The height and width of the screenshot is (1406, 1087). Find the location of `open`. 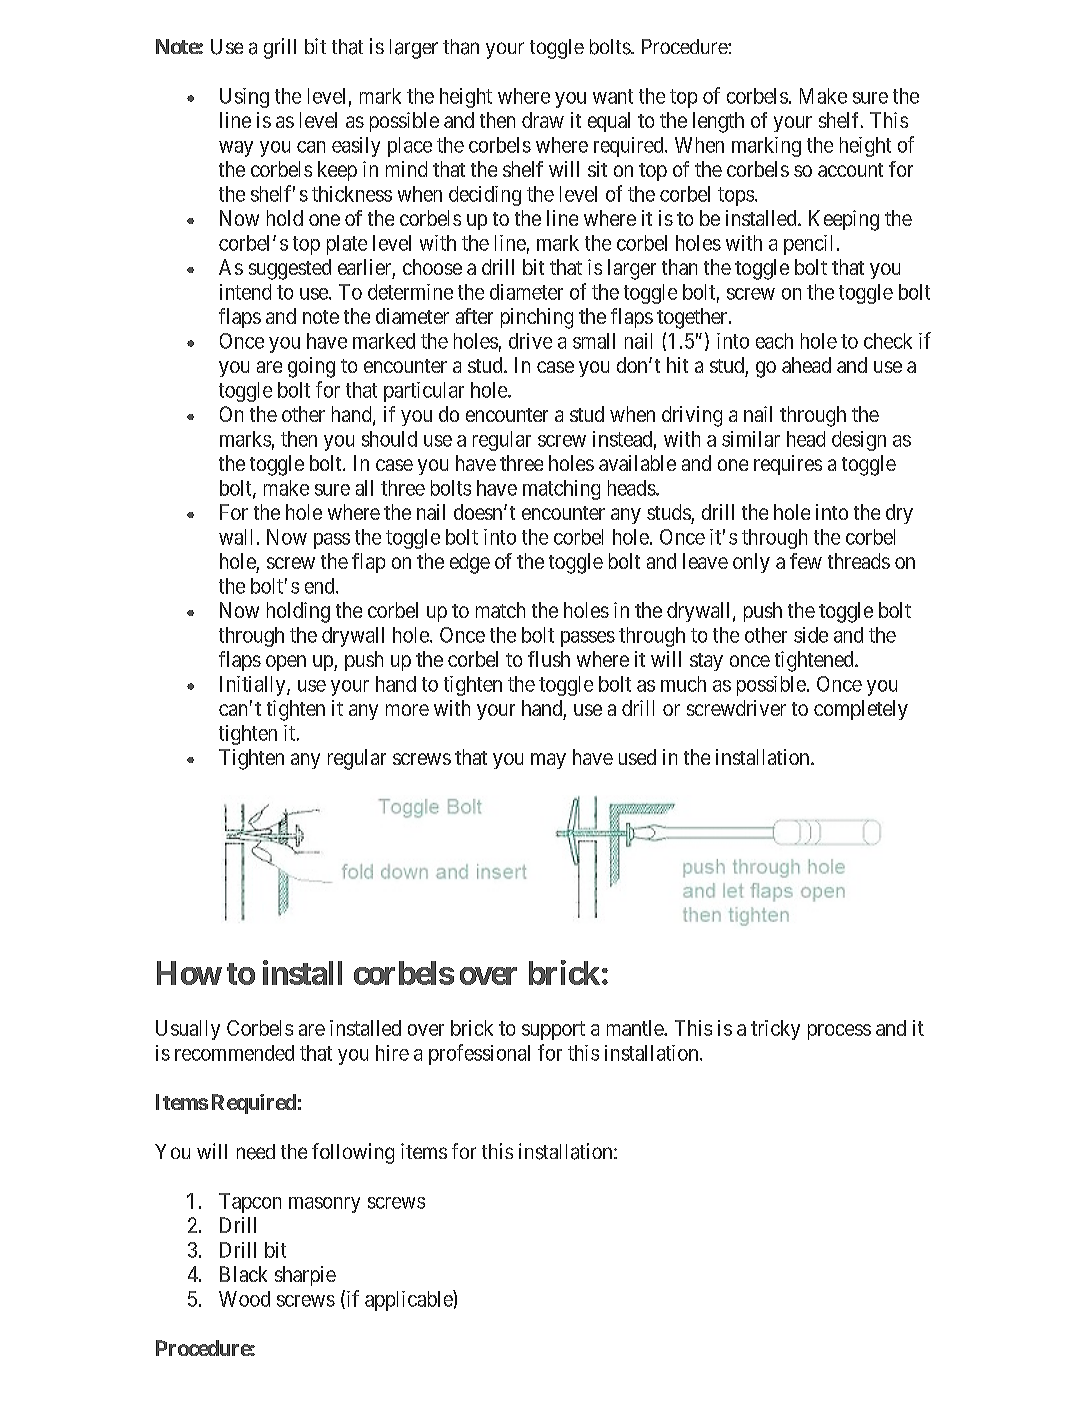

open is located at coordinates (286, 663).
